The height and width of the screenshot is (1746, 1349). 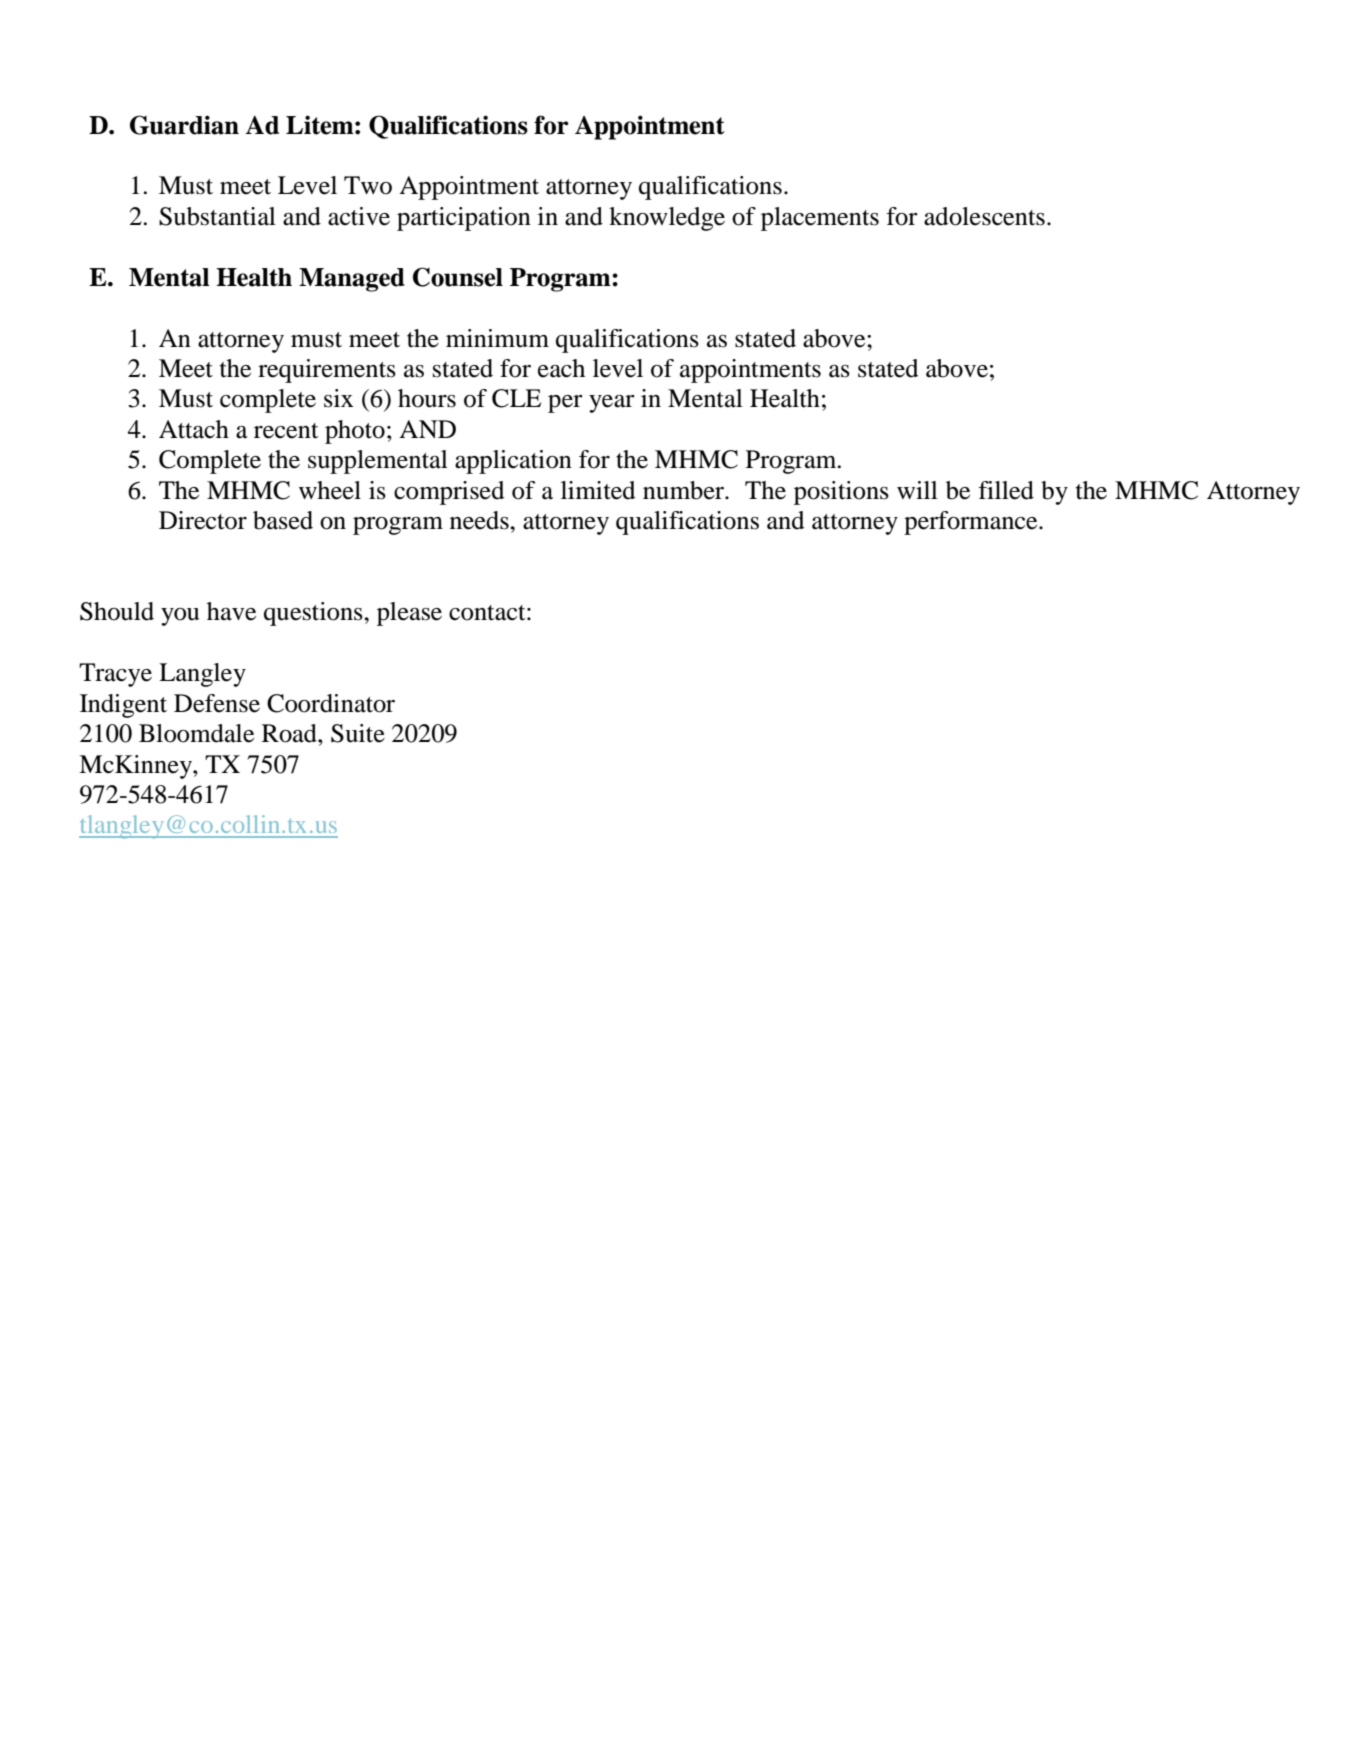 What do you see at coordinates (217, 216) in the screenshot?
I see `Substantial` at bounding box center [217, 216].
